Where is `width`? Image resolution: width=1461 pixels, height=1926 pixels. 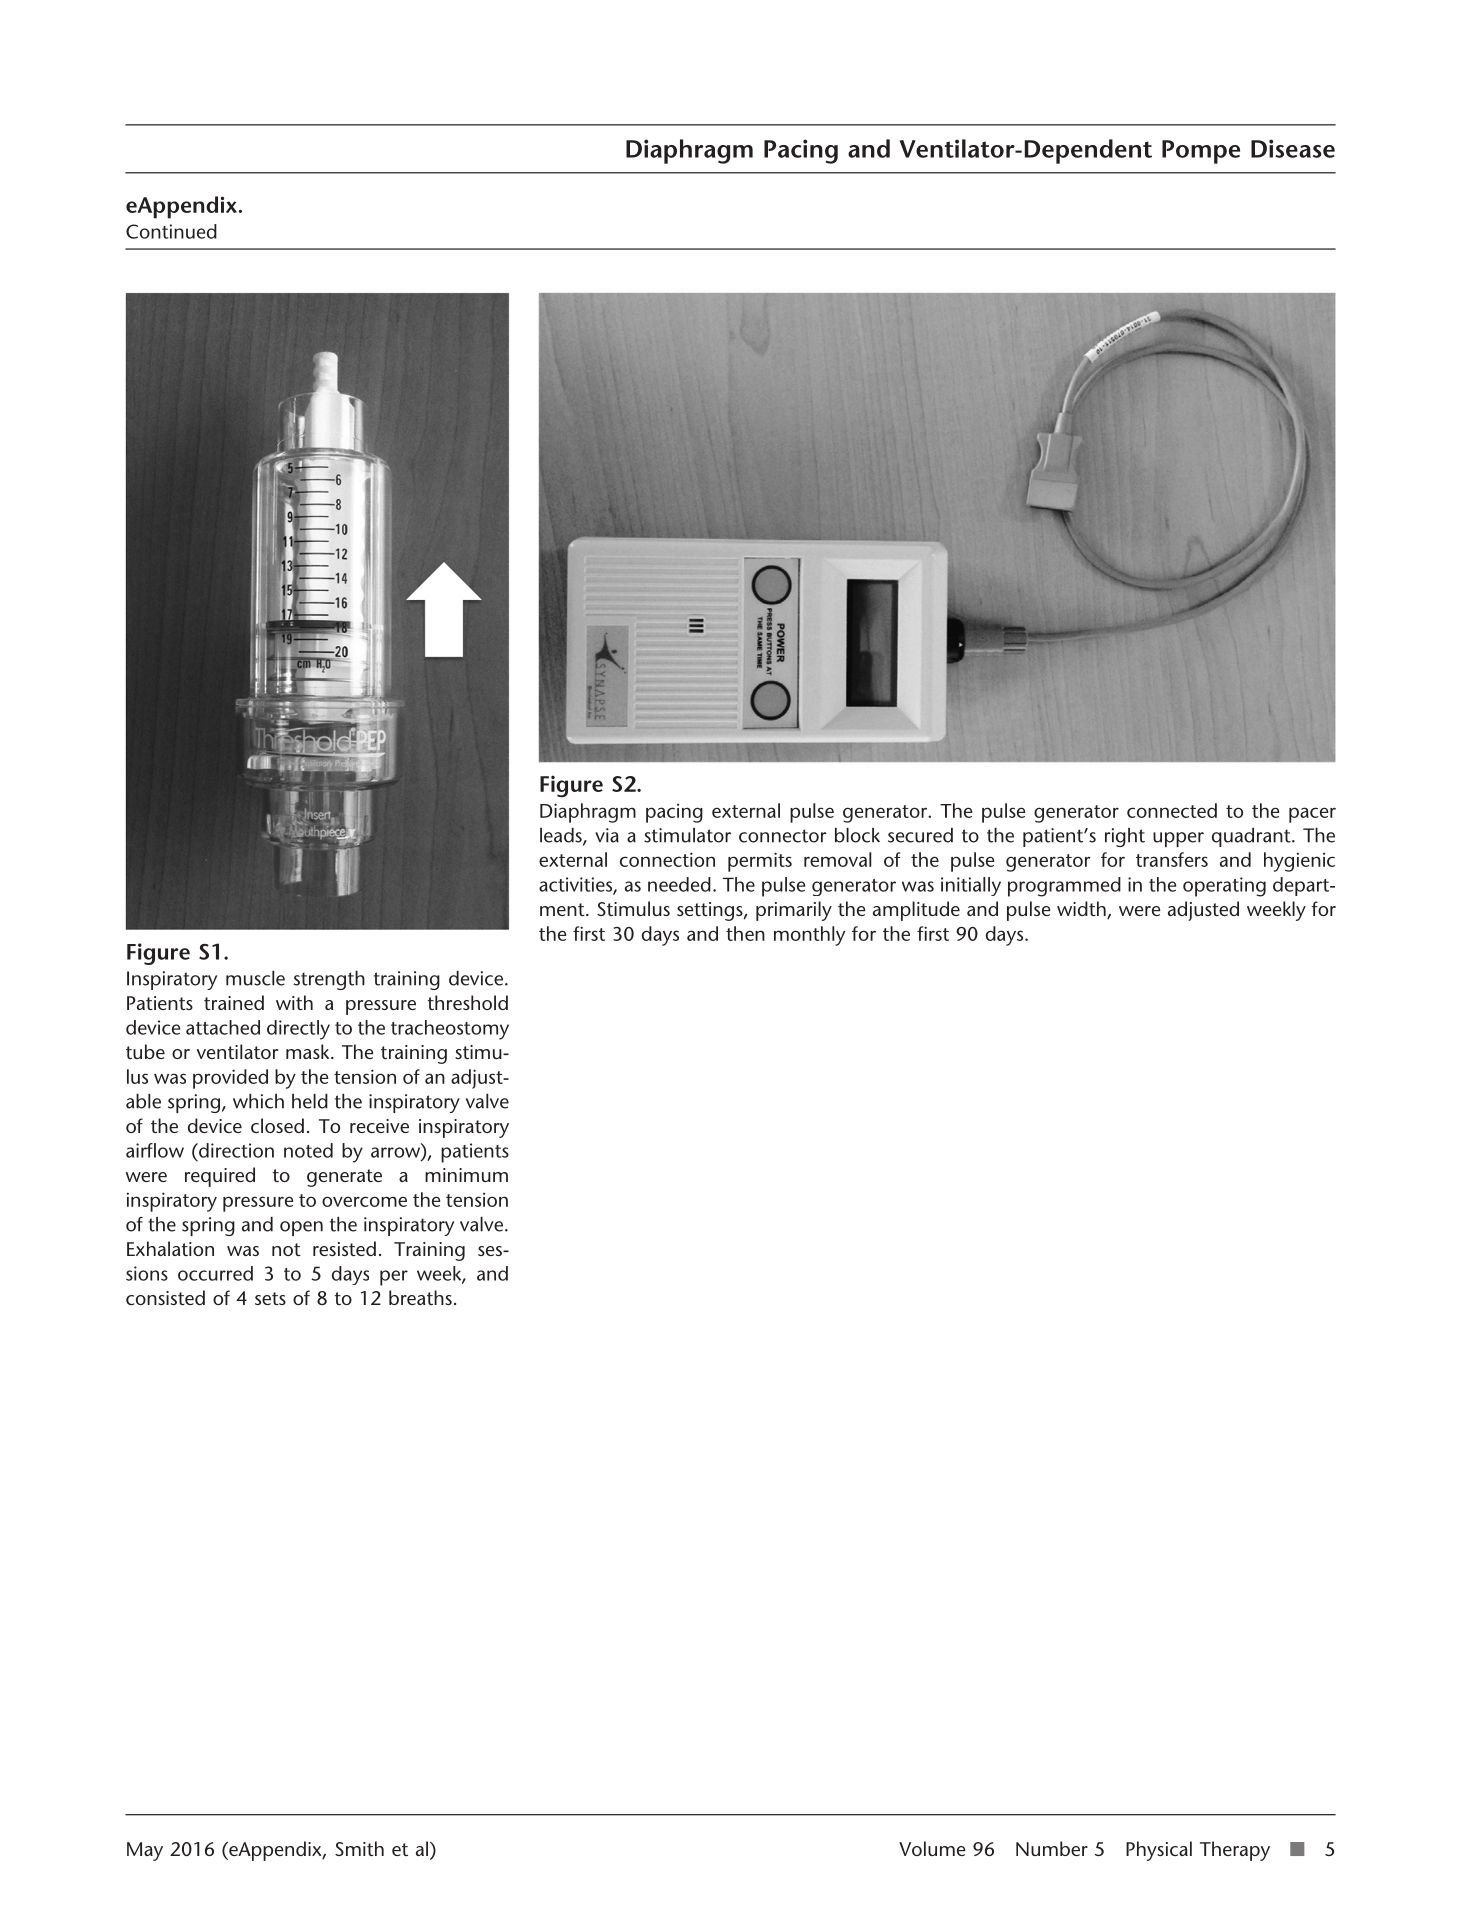
width is located at coordinates (1082, 910).
